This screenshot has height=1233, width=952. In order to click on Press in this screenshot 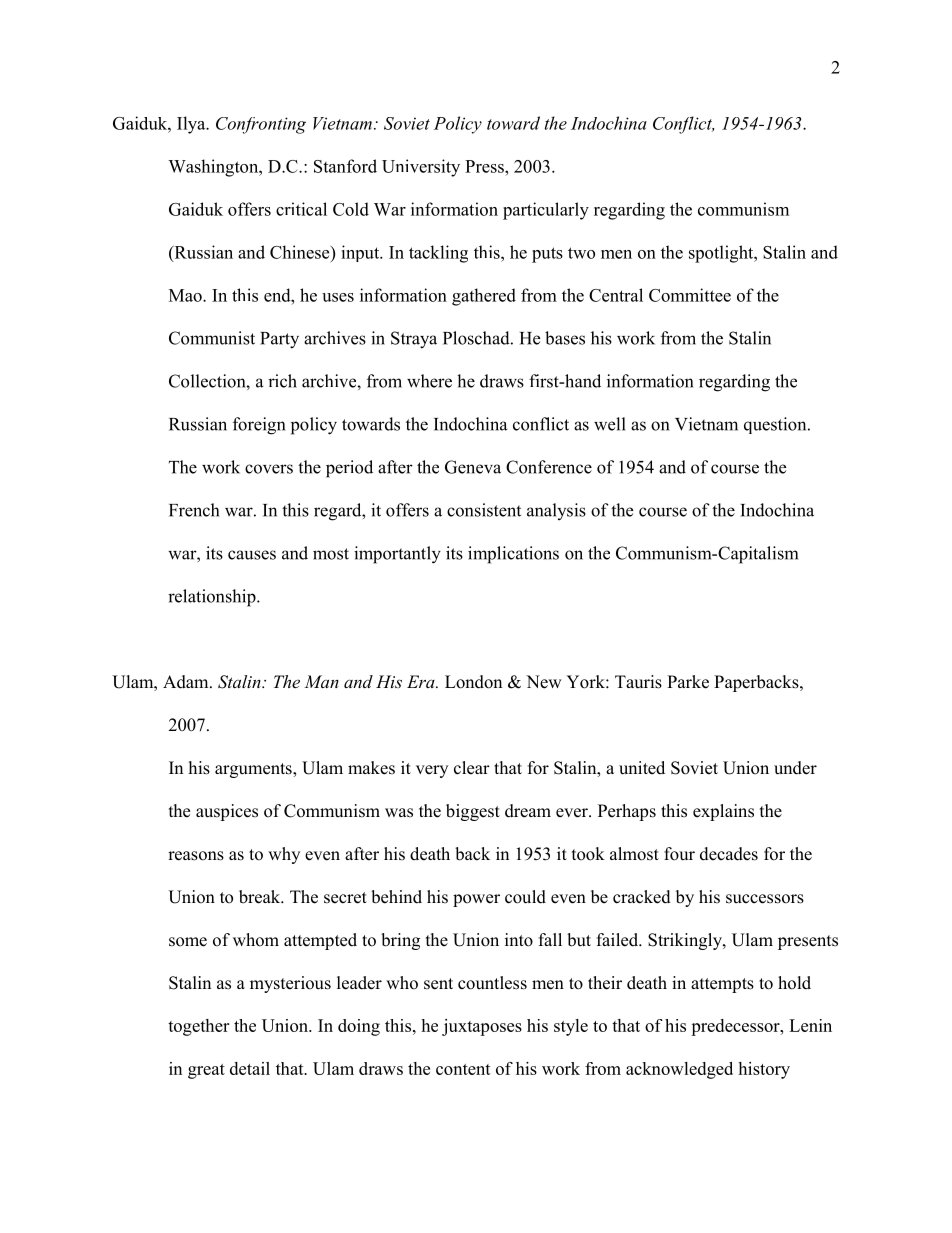, I will do `click(485, 166)`.
